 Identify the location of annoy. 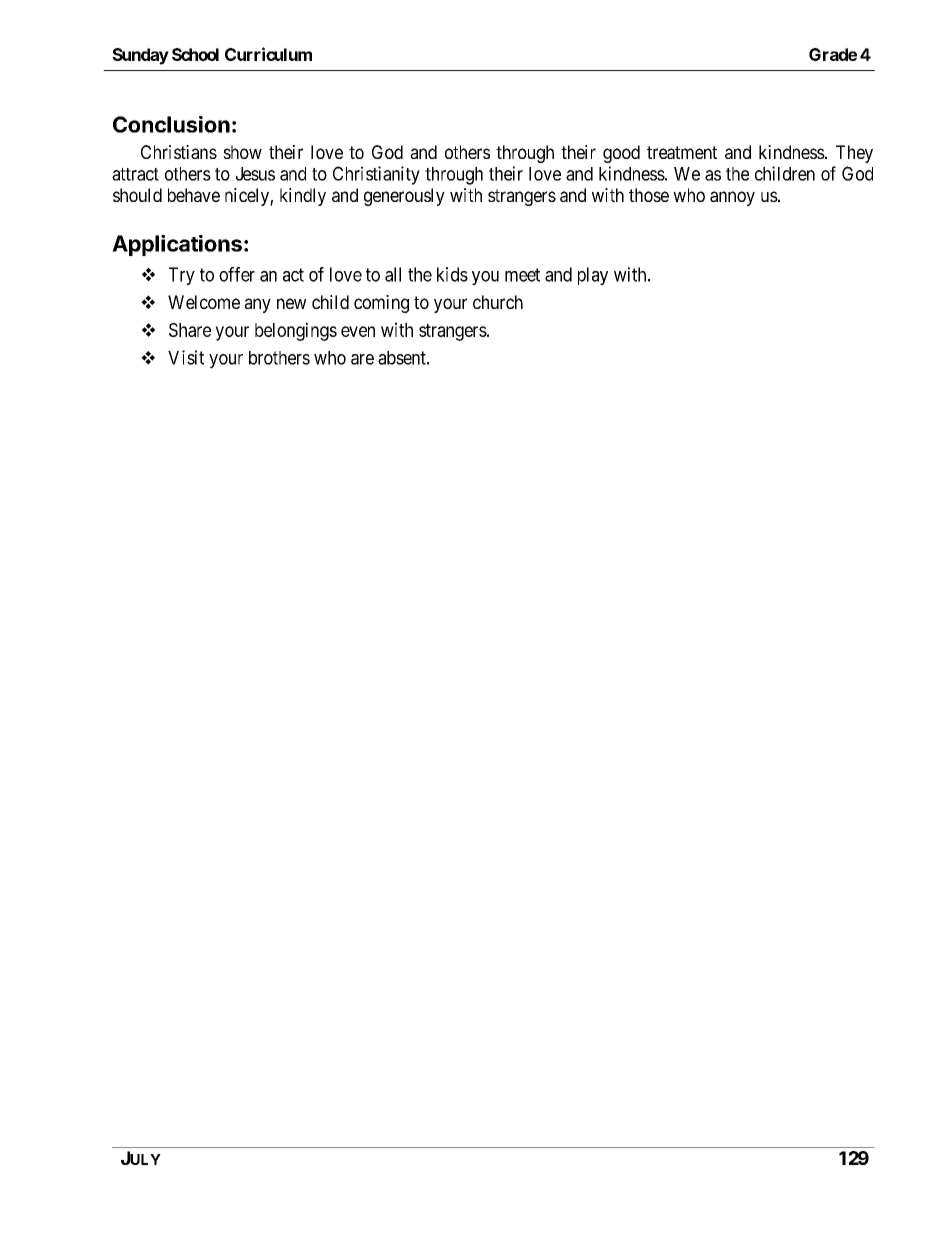
(732, 198).
